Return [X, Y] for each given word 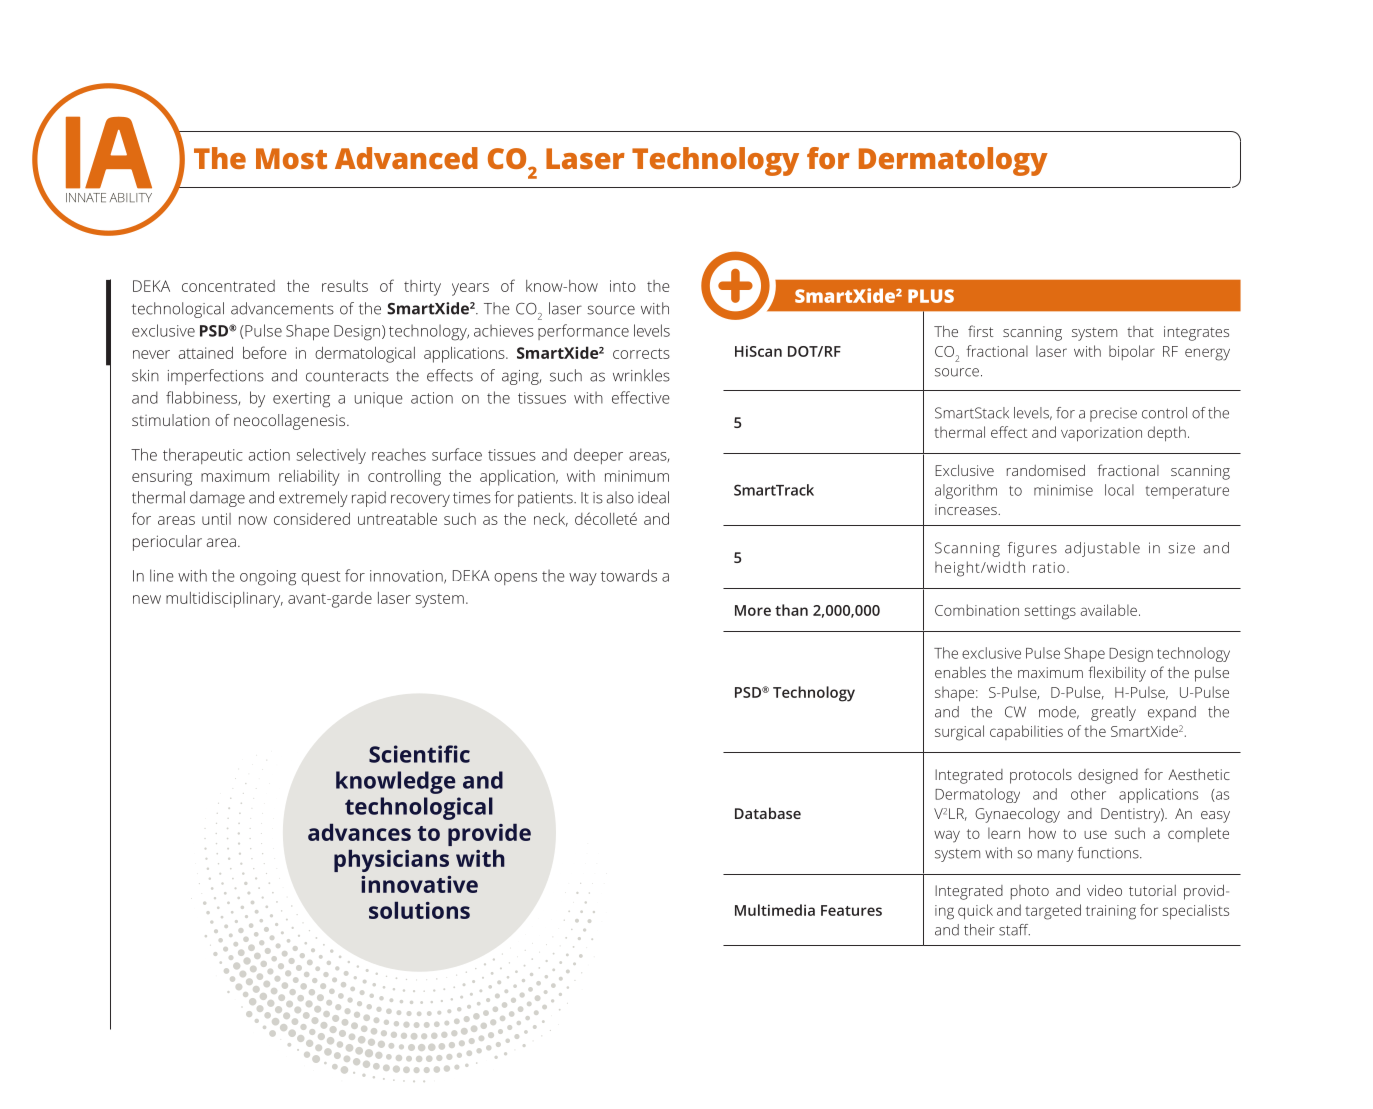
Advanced [406, 158]
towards [629, 575]
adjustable [1102, 549]
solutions [419, 910]
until [216, 519]
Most [291, 158]
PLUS [931, 296]
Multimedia [775, 910]
